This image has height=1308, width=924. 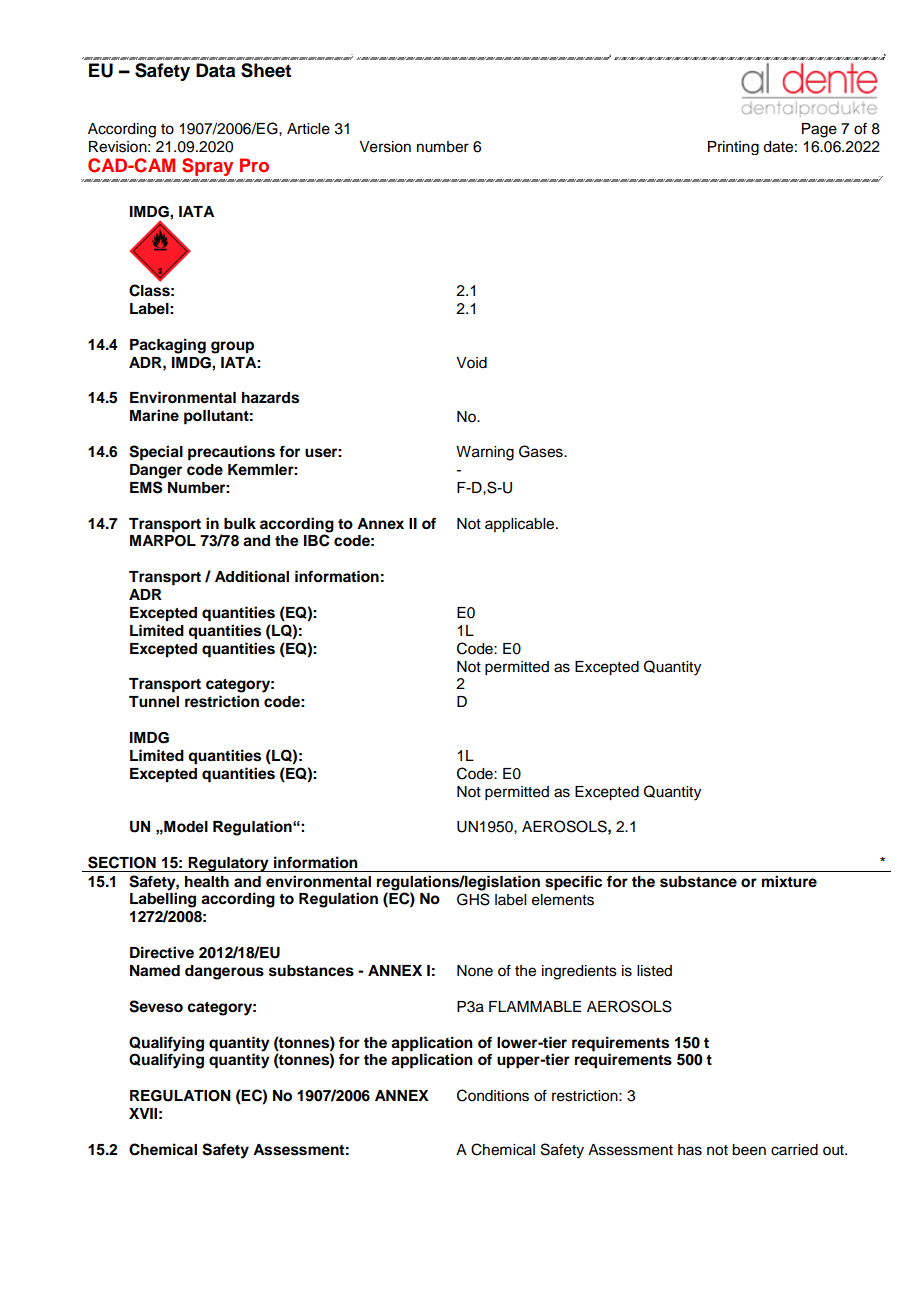 I want to click on Data, so click(x=215, y=70).
